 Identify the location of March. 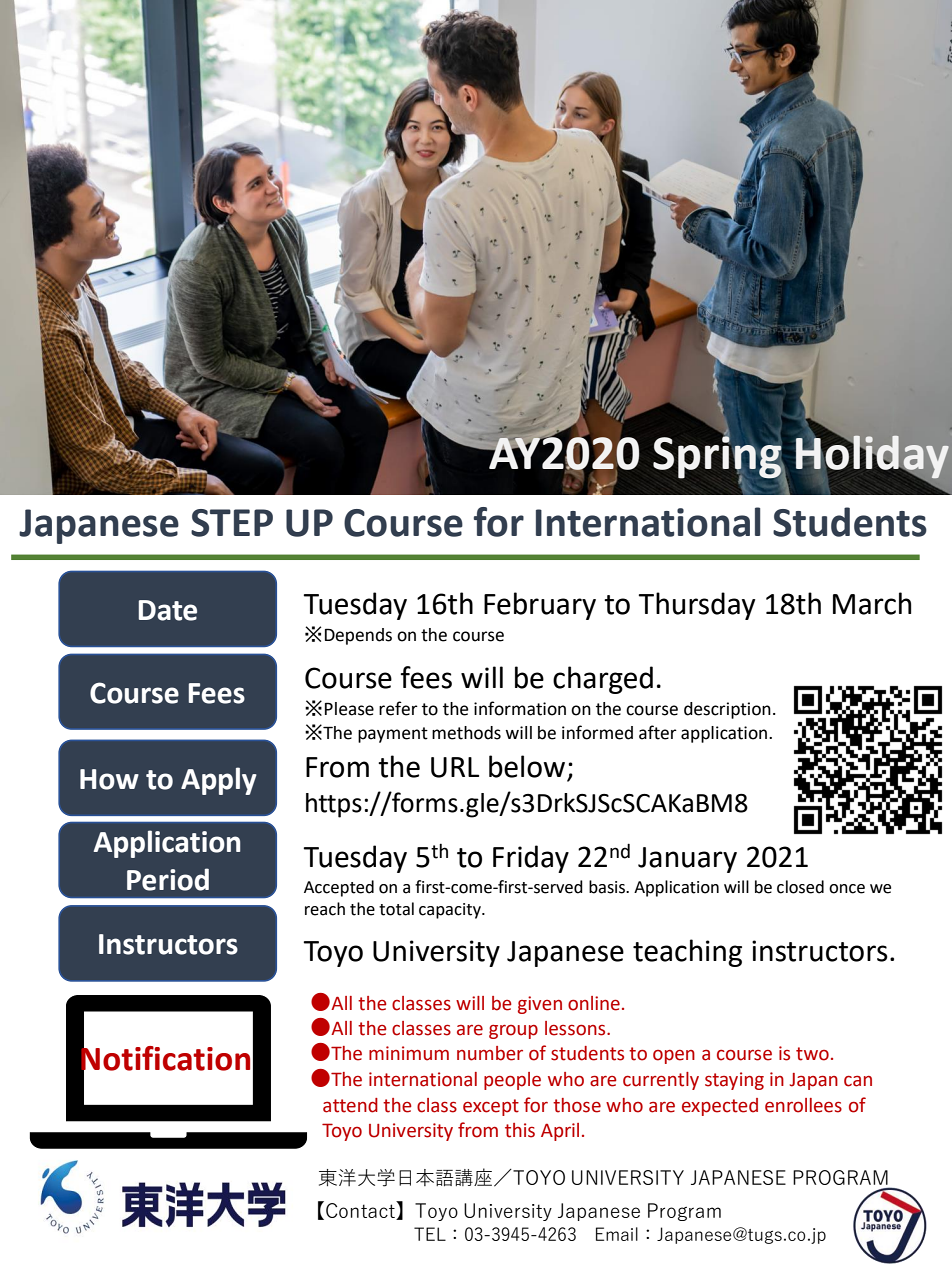
(872, 603).
